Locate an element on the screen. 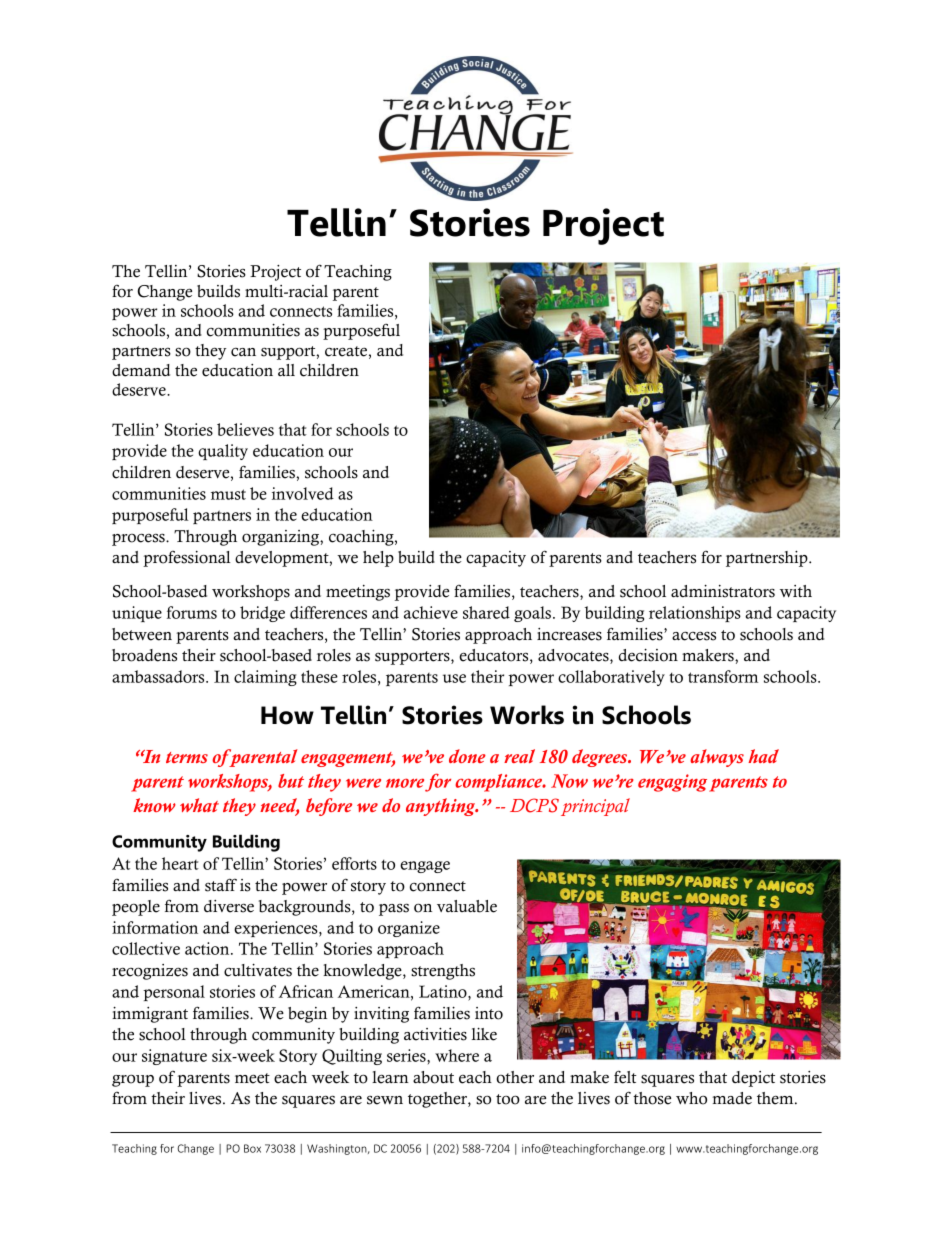  professional is located at coordinates (186, 559).
